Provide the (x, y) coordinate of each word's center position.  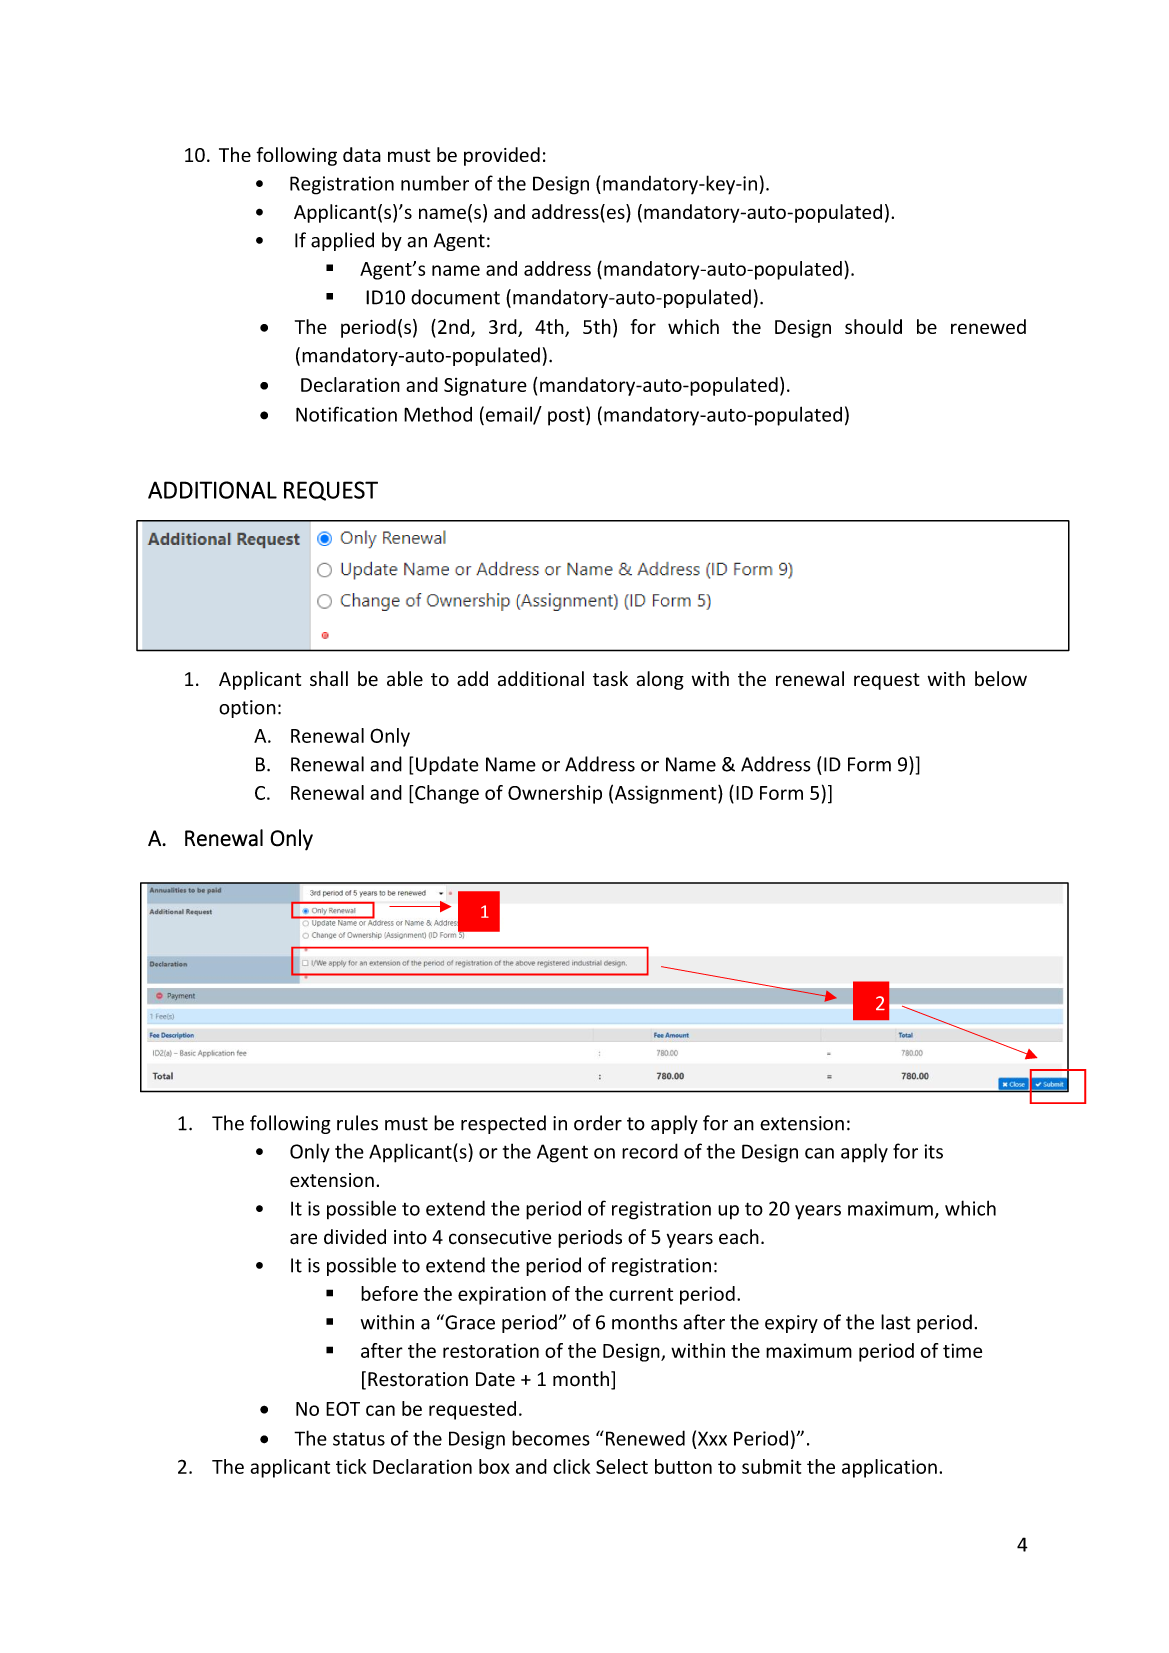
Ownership (555, 794)
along (660, 680)
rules (357, 1123)
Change (446, 794)
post (567, 416)
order (598, 1123)
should (873, 326)
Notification (346, 414)
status (359, 1439)
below (1001, 679)
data (362, 154)
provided (502, 156)
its (933, 1151)
